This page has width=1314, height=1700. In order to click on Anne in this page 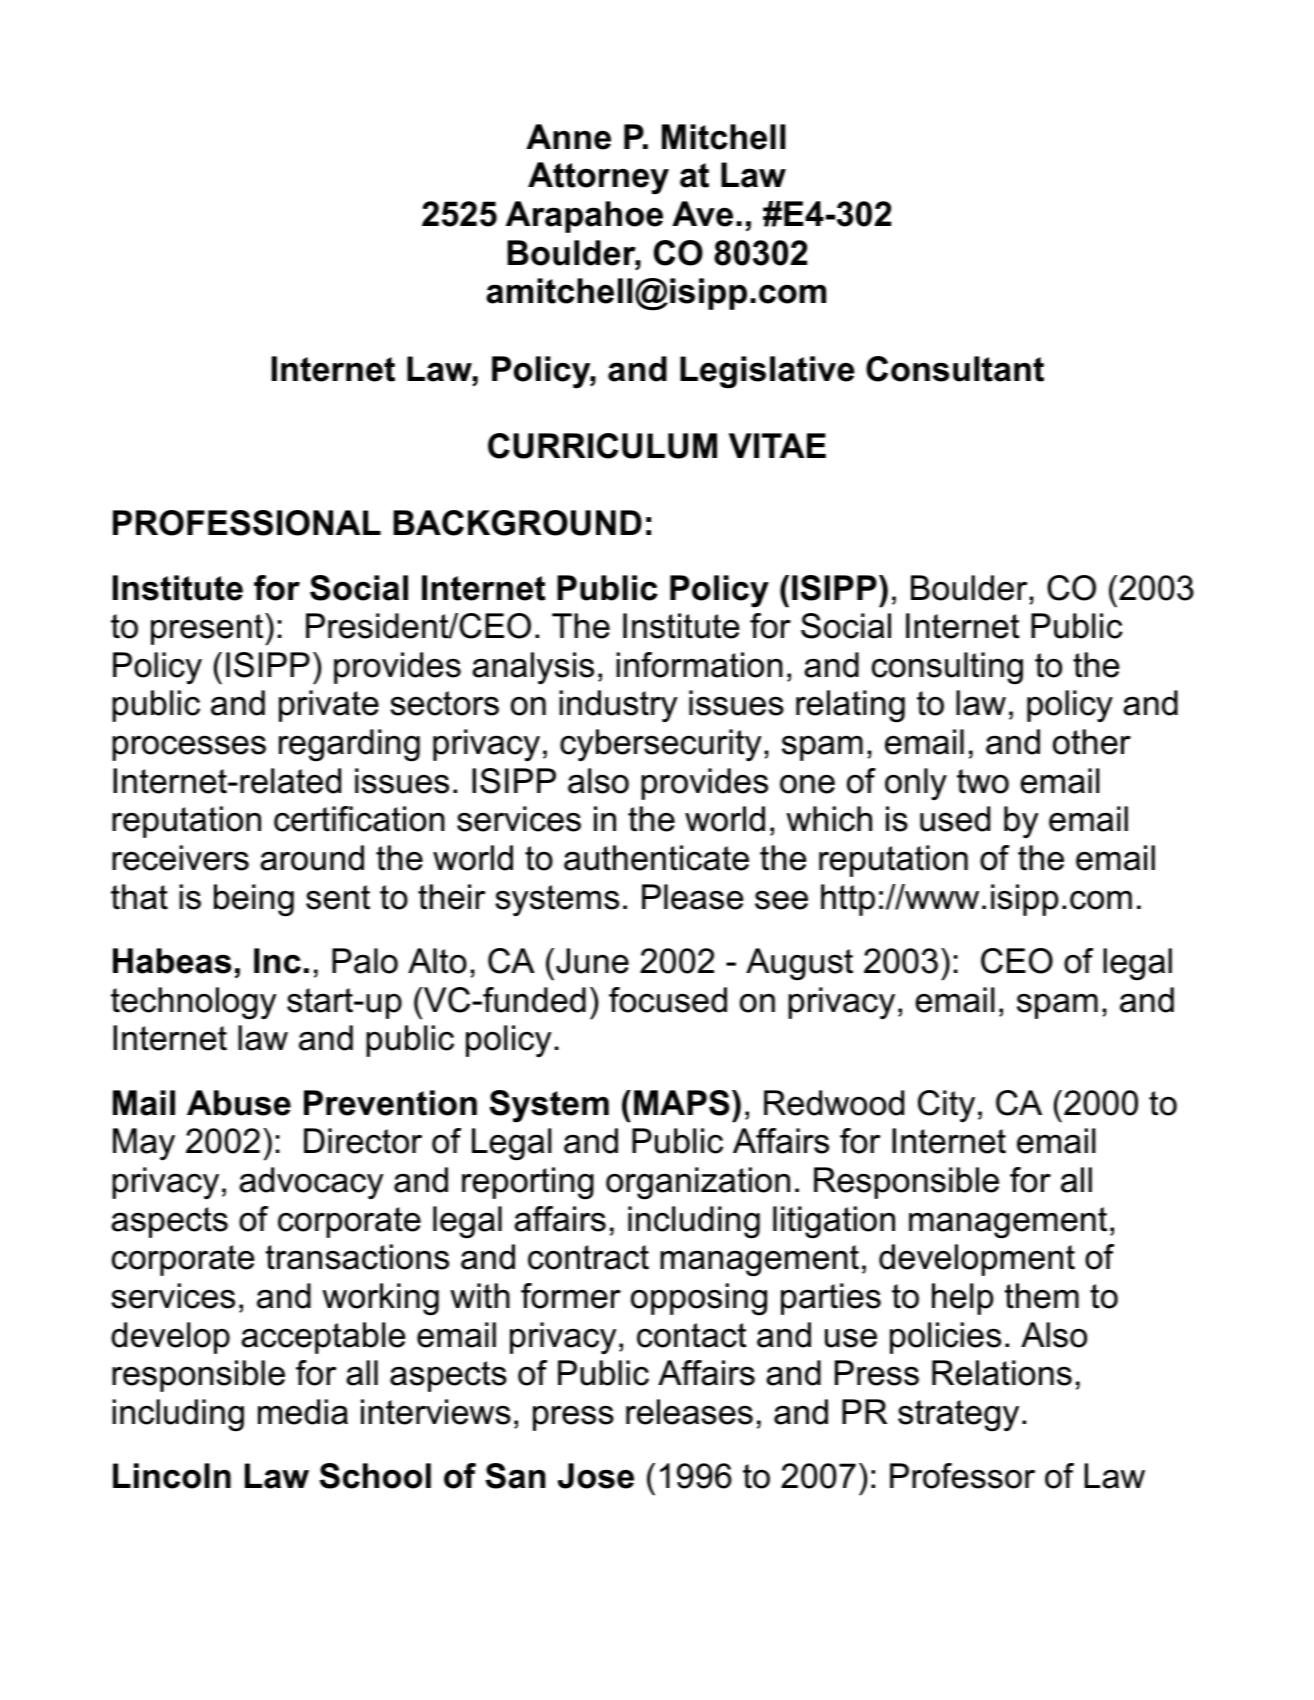, I will do `click(568, 137)`.
